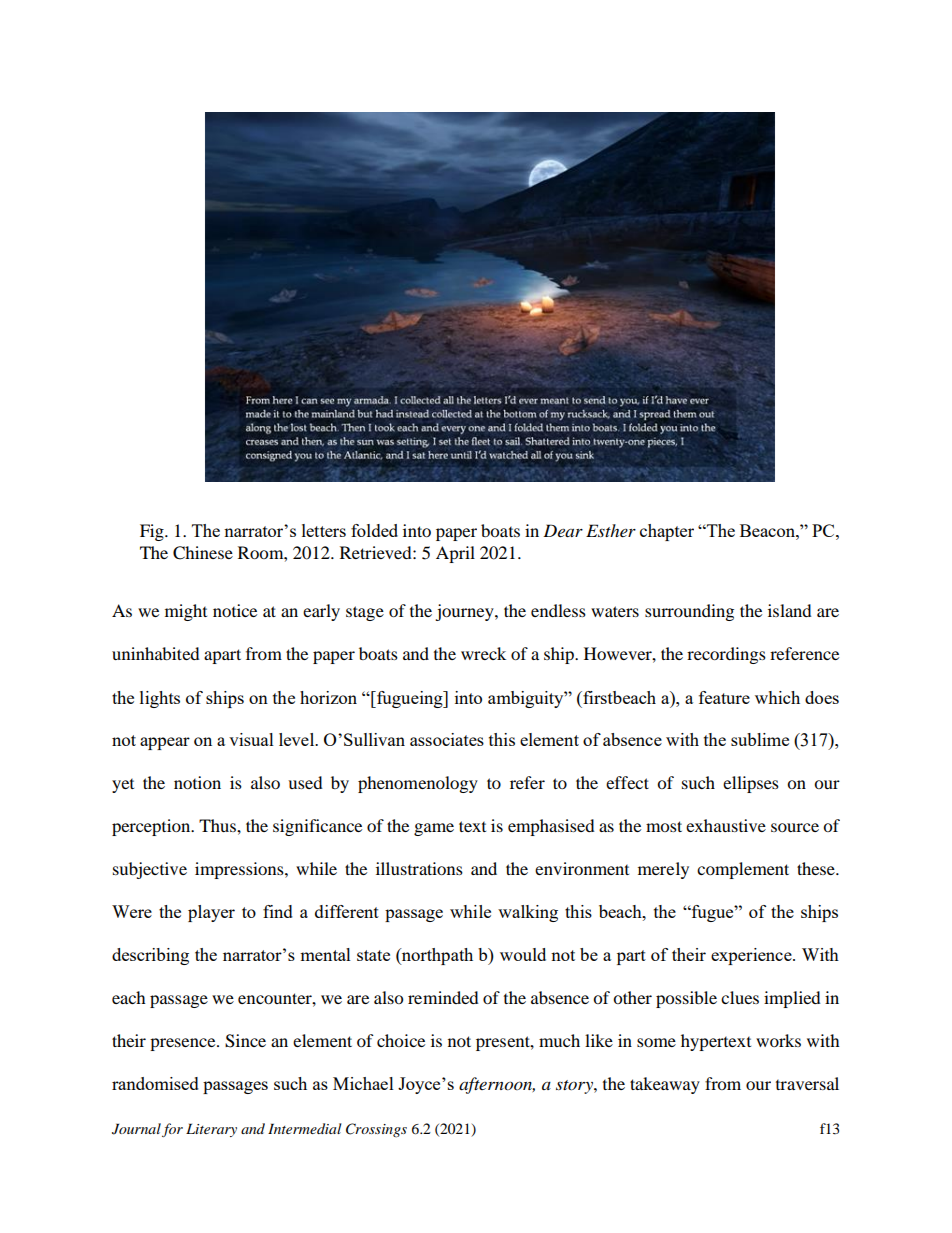 This screenshot has height=1233, width=952. What do you see at coordinates (211, 1130) in the screenshot?
I see `Literary` at bounding box center [211, 1130].
